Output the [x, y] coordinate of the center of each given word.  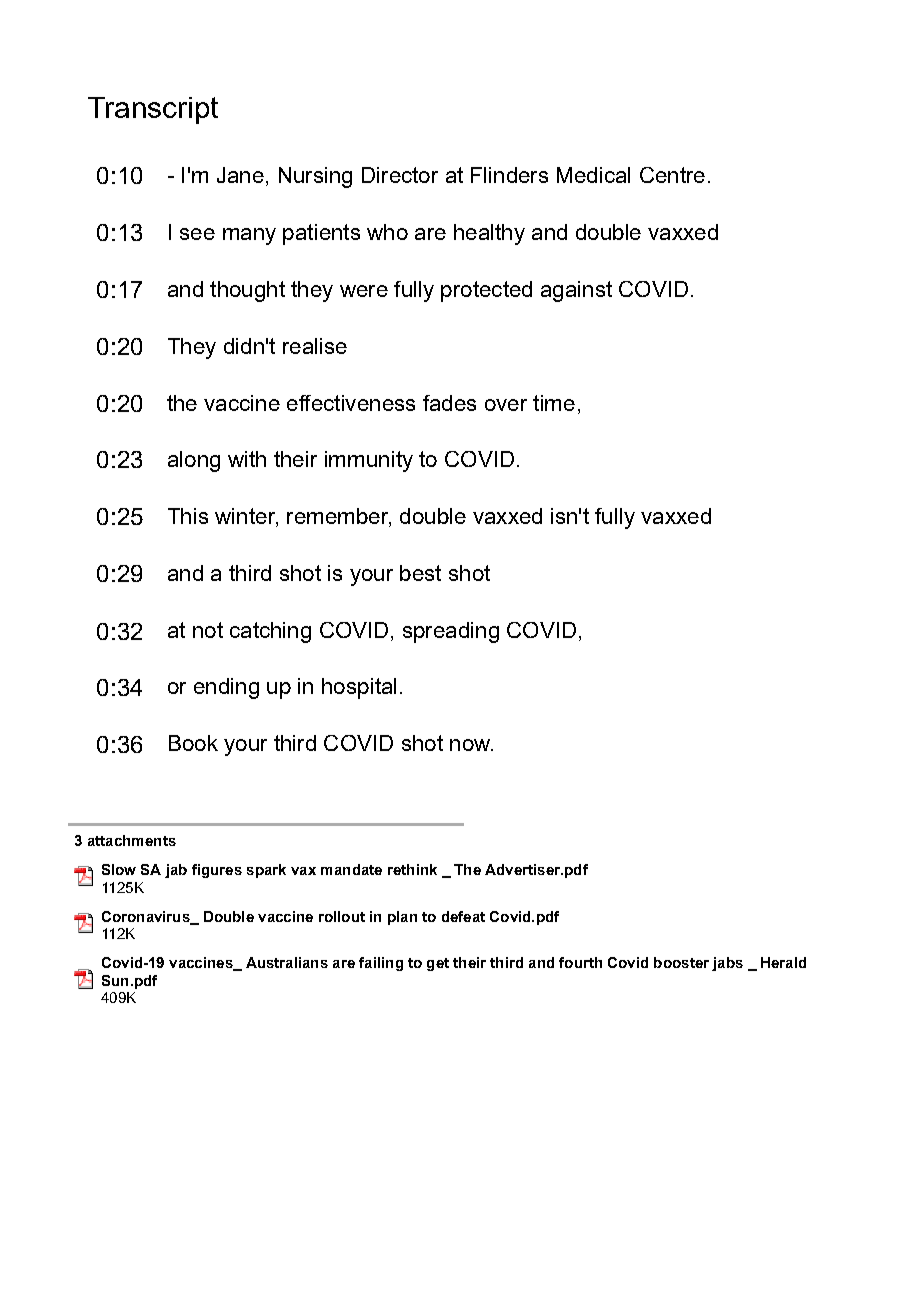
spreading [451, 632]
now [471, 745]
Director [400, 175]
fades [449, 403]
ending [226, 688]
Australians [287, 962]
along [194, 461]
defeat [463, 916]
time [554, 403]
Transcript [153, 110]
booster [681, 962]
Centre [672, 175]
